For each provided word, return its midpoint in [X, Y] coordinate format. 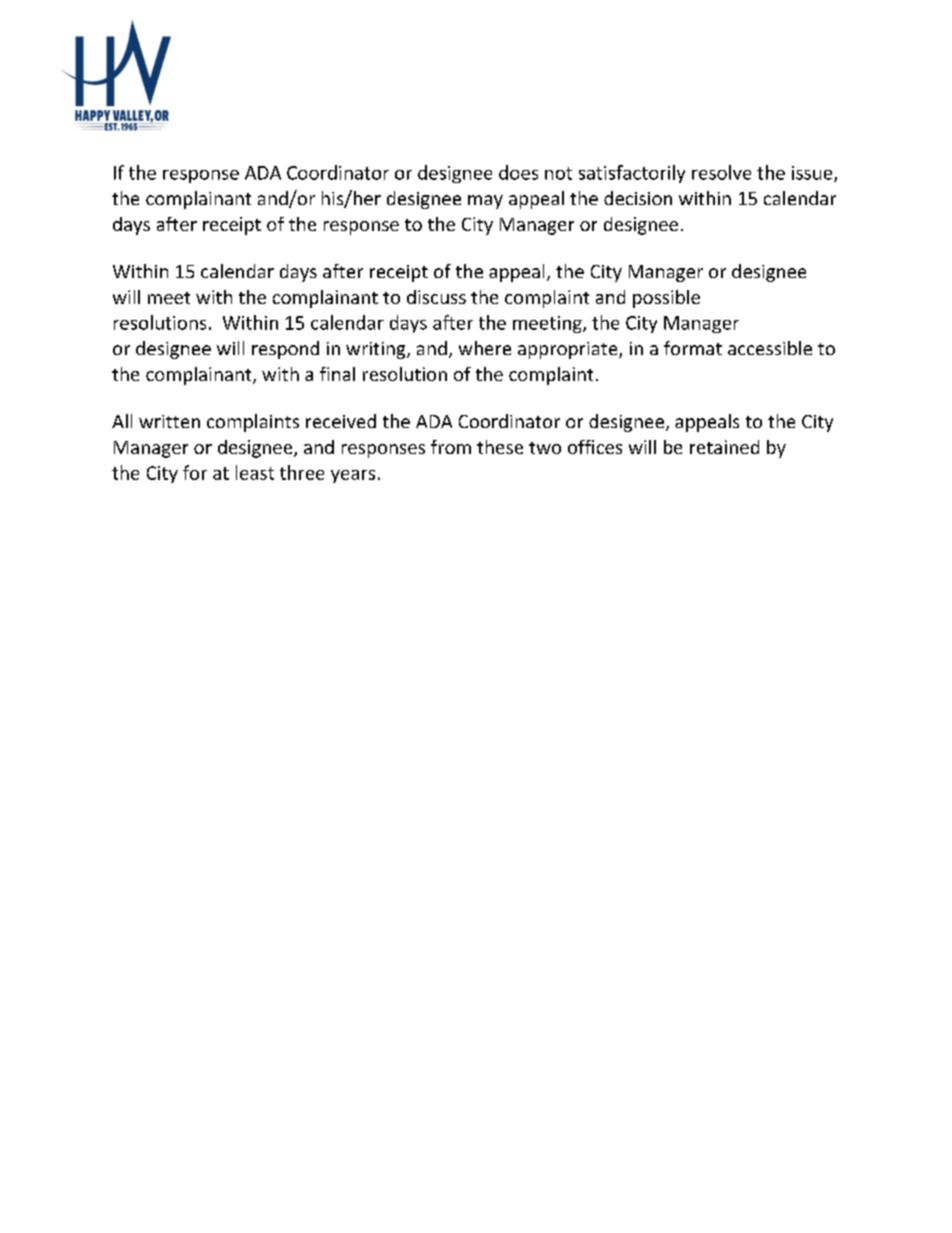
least [255, 472]
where [485, 348]
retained [724, 447]
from [451, 447]
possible [666, 299]
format [693, 348]
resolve [721, 172]
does [518, 172]
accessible [770, 348]
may [485, 202]
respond [285, 350]
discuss [436, 297]
